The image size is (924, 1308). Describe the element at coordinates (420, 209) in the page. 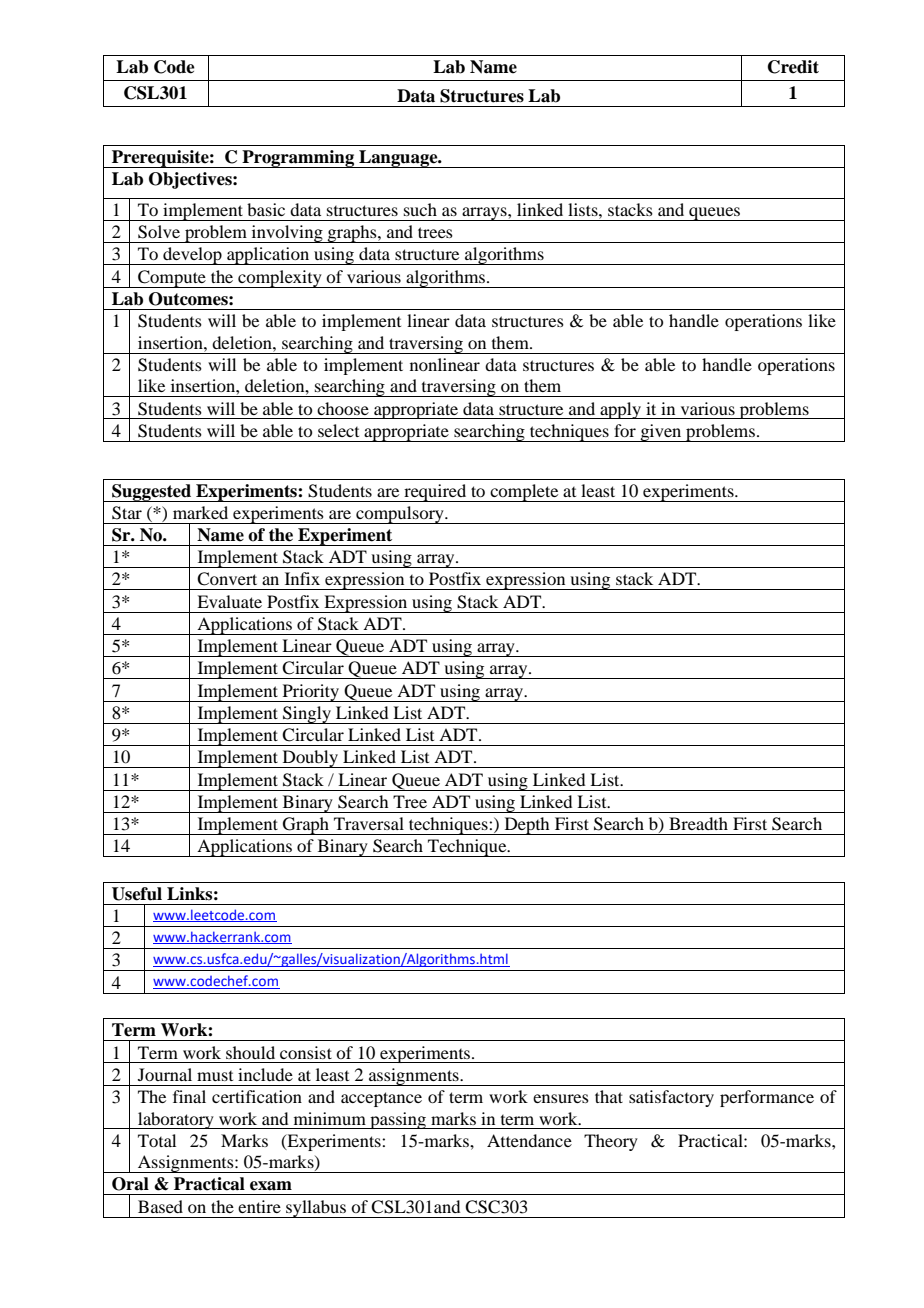

I see `such` at that location.
